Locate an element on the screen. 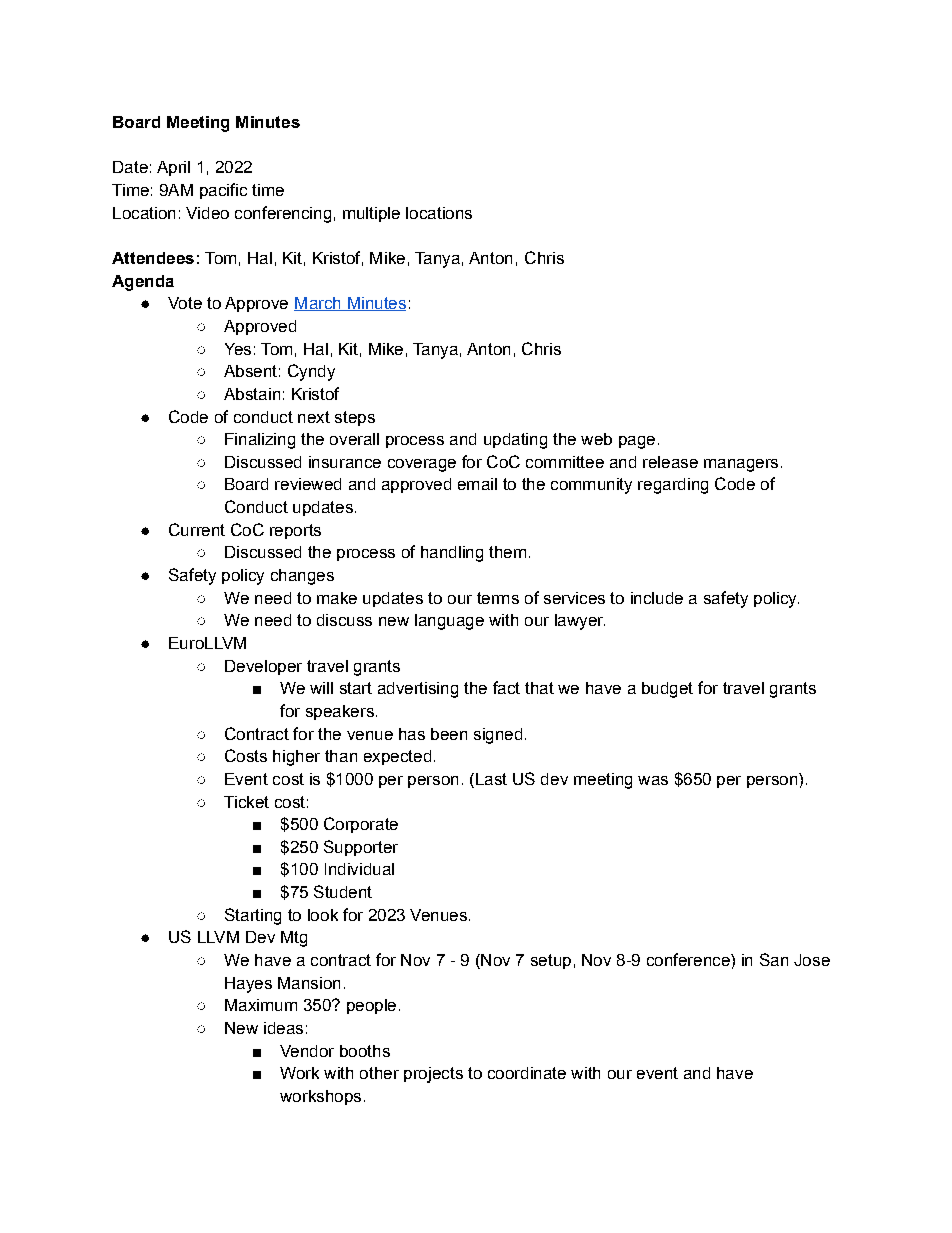 The height and width of the screenshot is (1233, 952). page is located at coordinates (637, 442).
